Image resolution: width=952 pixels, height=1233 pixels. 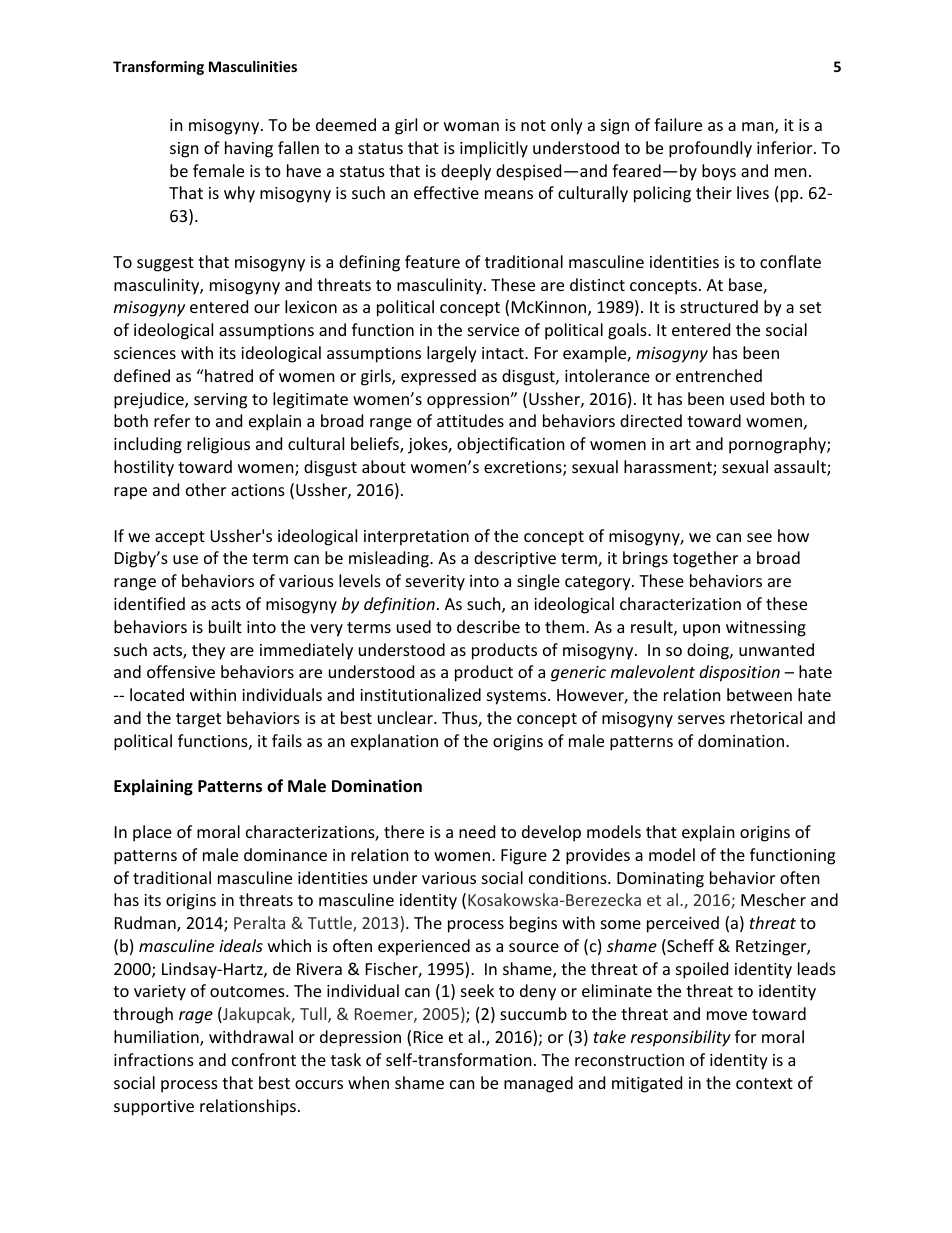 What do you see at coordinates (264, 1059) in the screenshot?
I see `confront` at bounding box center [264, 1059].
